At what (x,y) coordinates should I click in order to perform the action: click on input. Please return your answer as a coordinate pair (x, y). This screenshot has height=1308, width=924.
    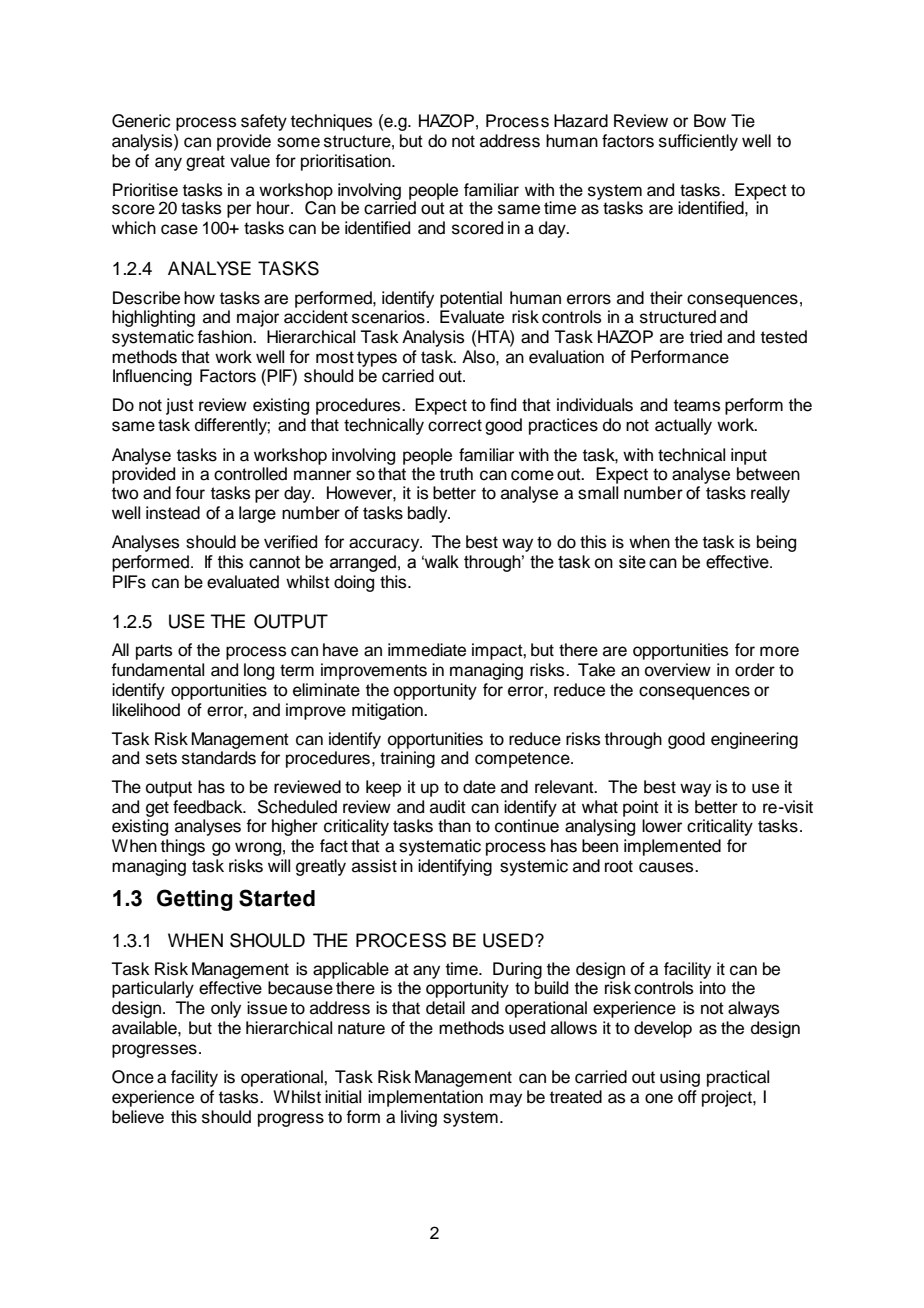
    Looking at the image, I should click on (749, 456).
